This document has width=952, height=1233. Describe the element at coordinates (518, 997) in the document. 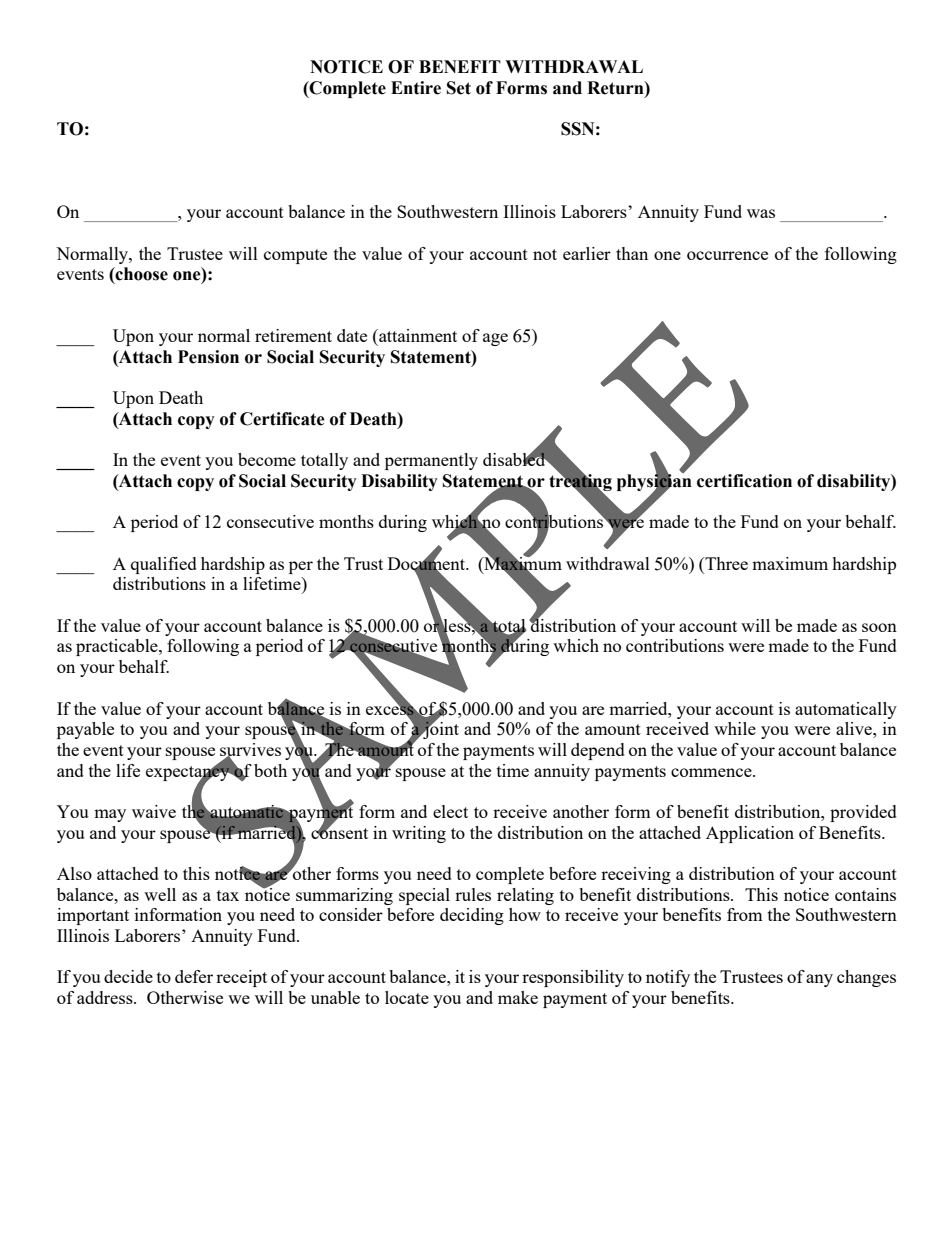

I see `make` at that location.
